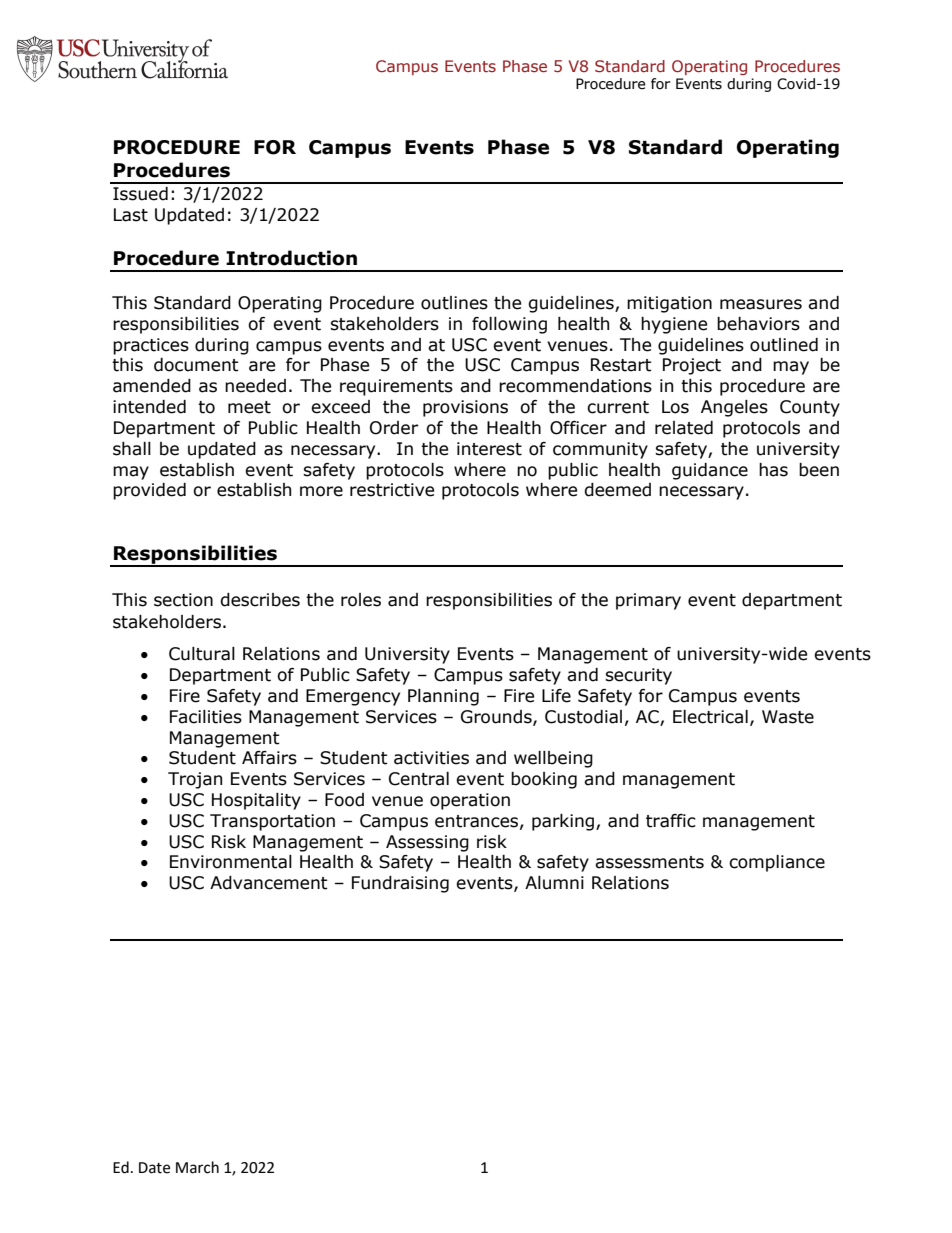 This screenshot has height=1233, width=952. I want to click on Cultural, so click(202, 654).
